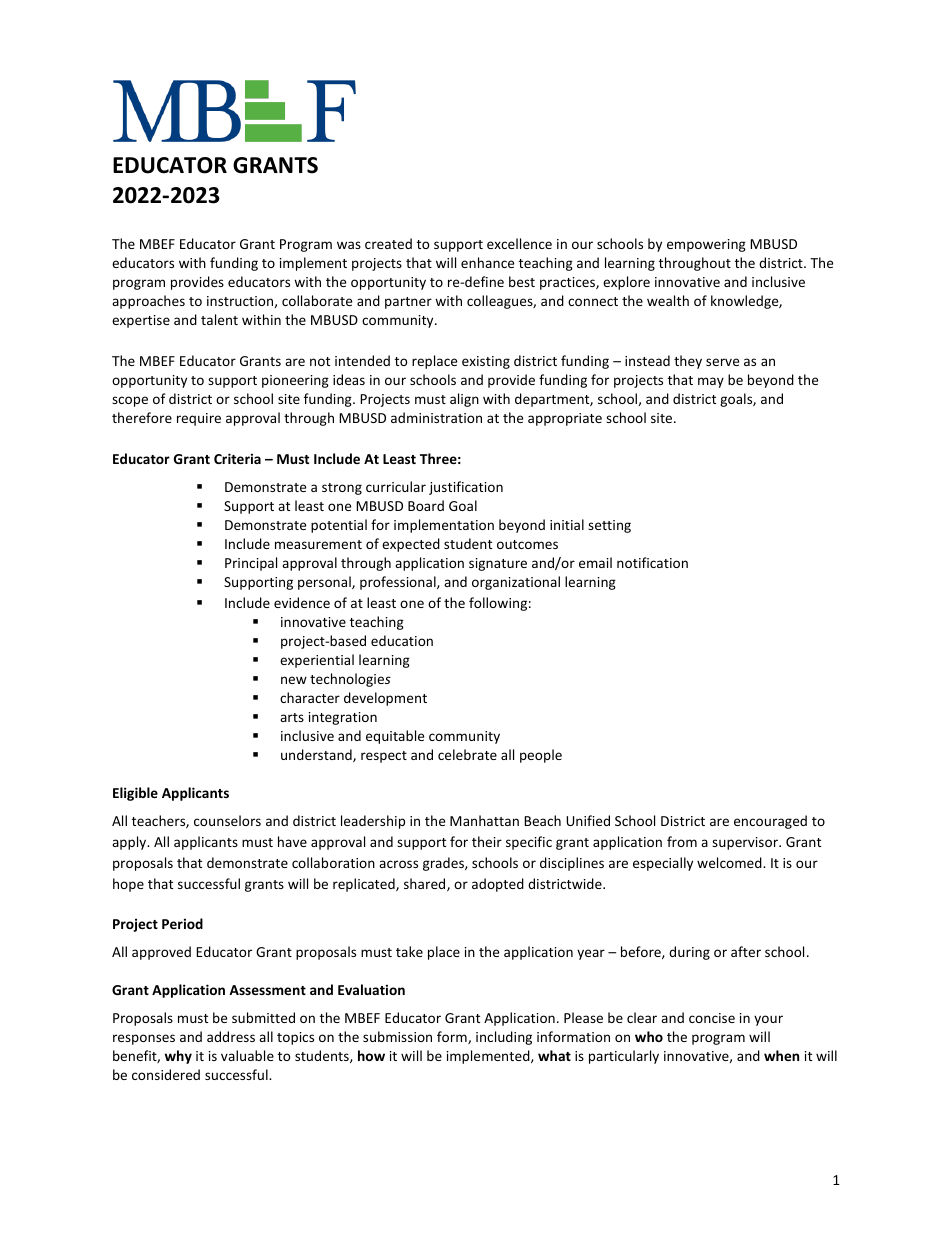 Image resolution: width=952 pixels, height=1233 pixels. Describe the element at coordinates (652, 562) in the screenshot. I see `notification` at that location.
